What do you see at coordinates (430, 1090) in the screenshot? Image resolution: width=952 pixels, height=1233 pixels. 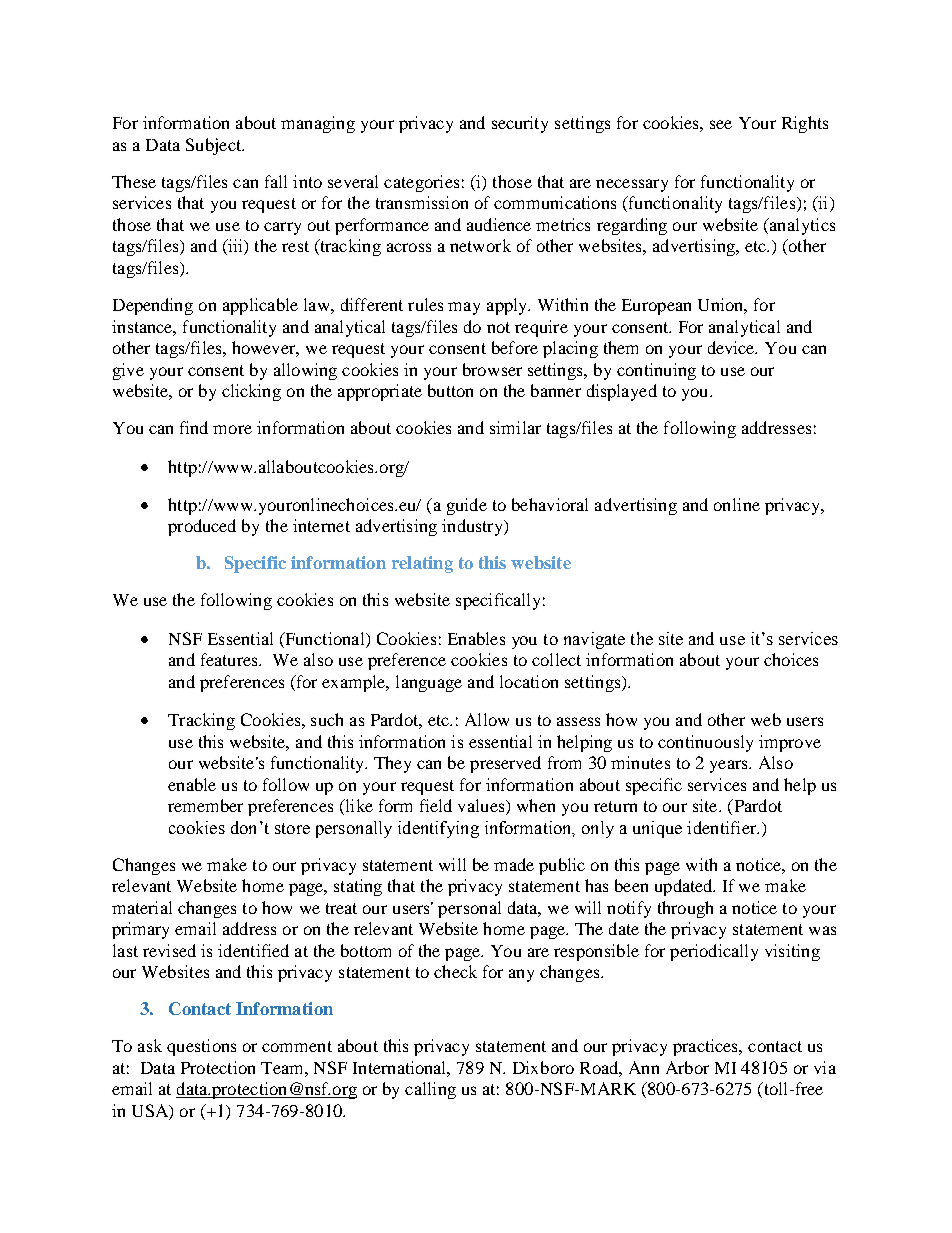 I see `calling` at bounding box center [430, 1090].
